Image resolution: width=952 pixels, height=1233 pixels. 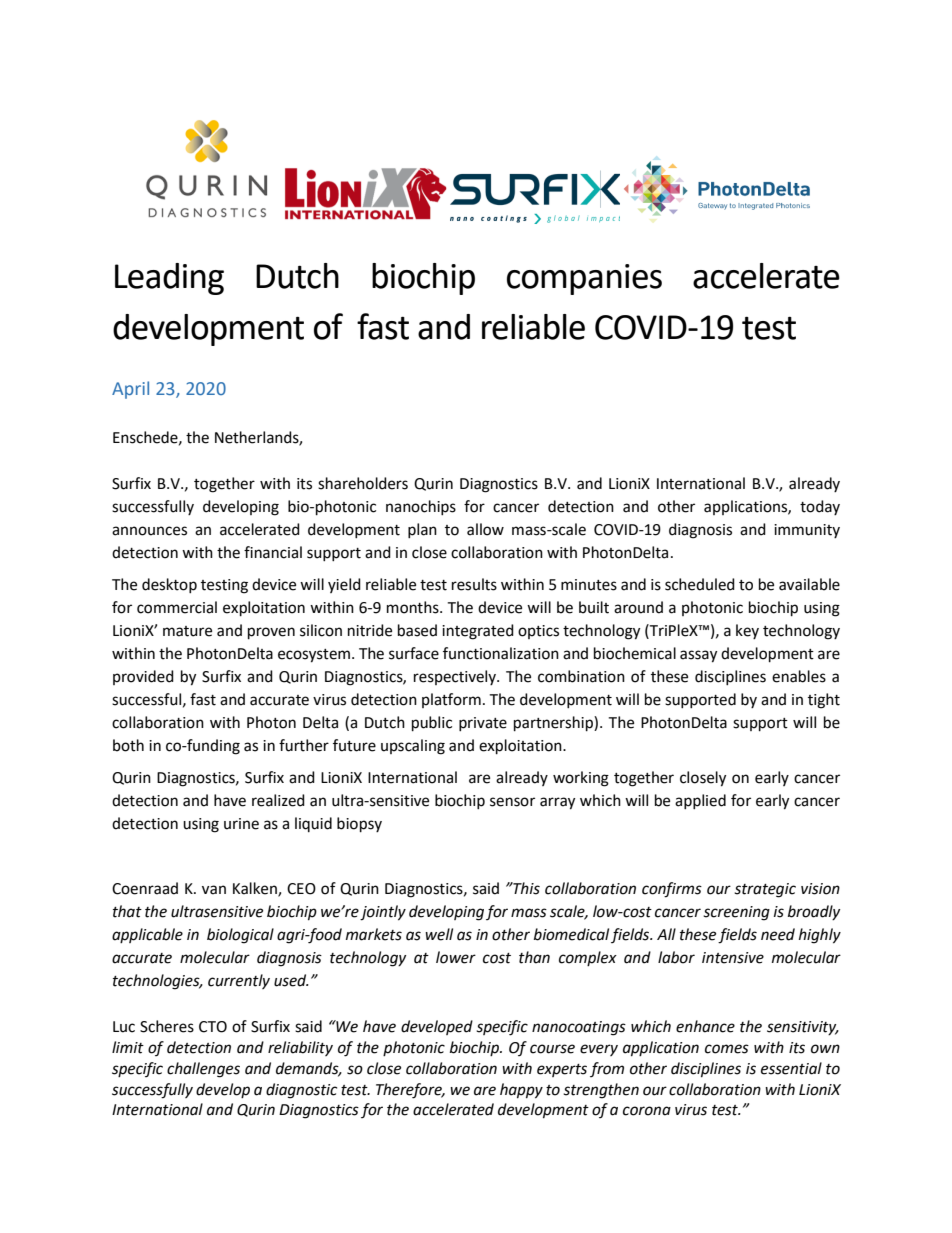 I want to click on enables, so click(x=799, y=676).
